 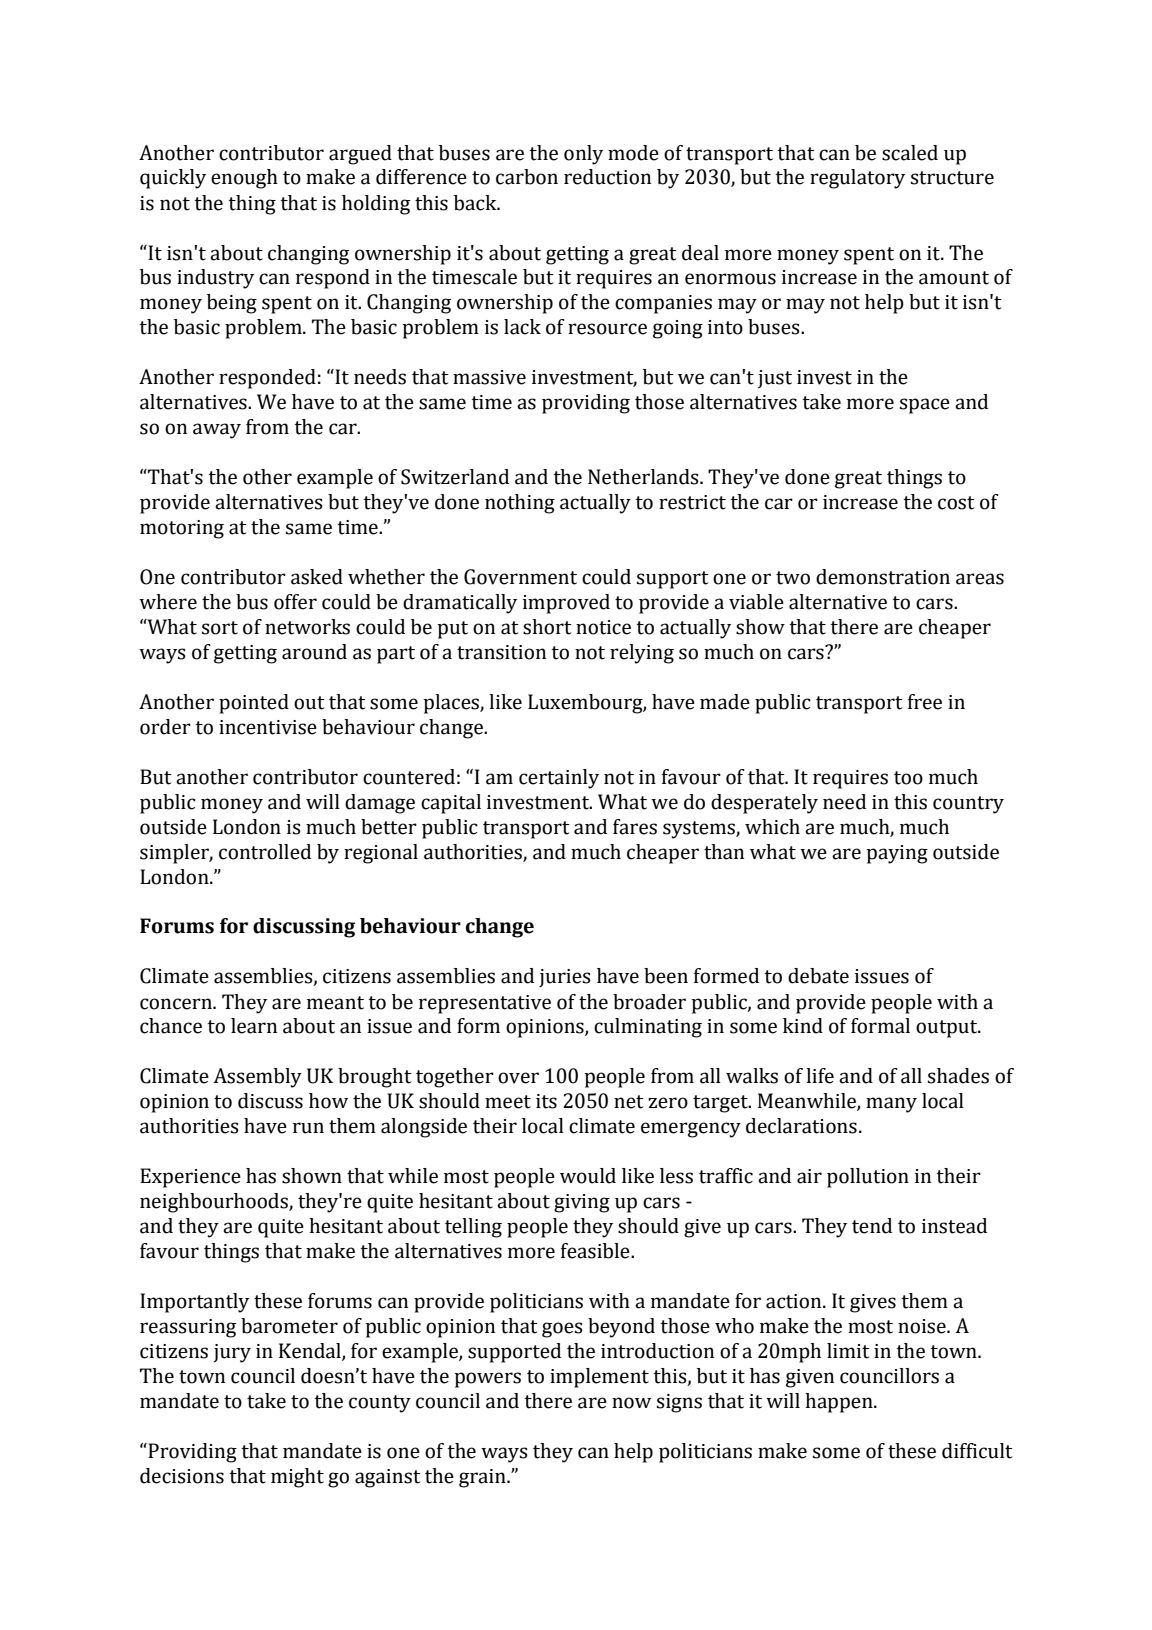 I want to click on paying, so click(x=897, y=854).
